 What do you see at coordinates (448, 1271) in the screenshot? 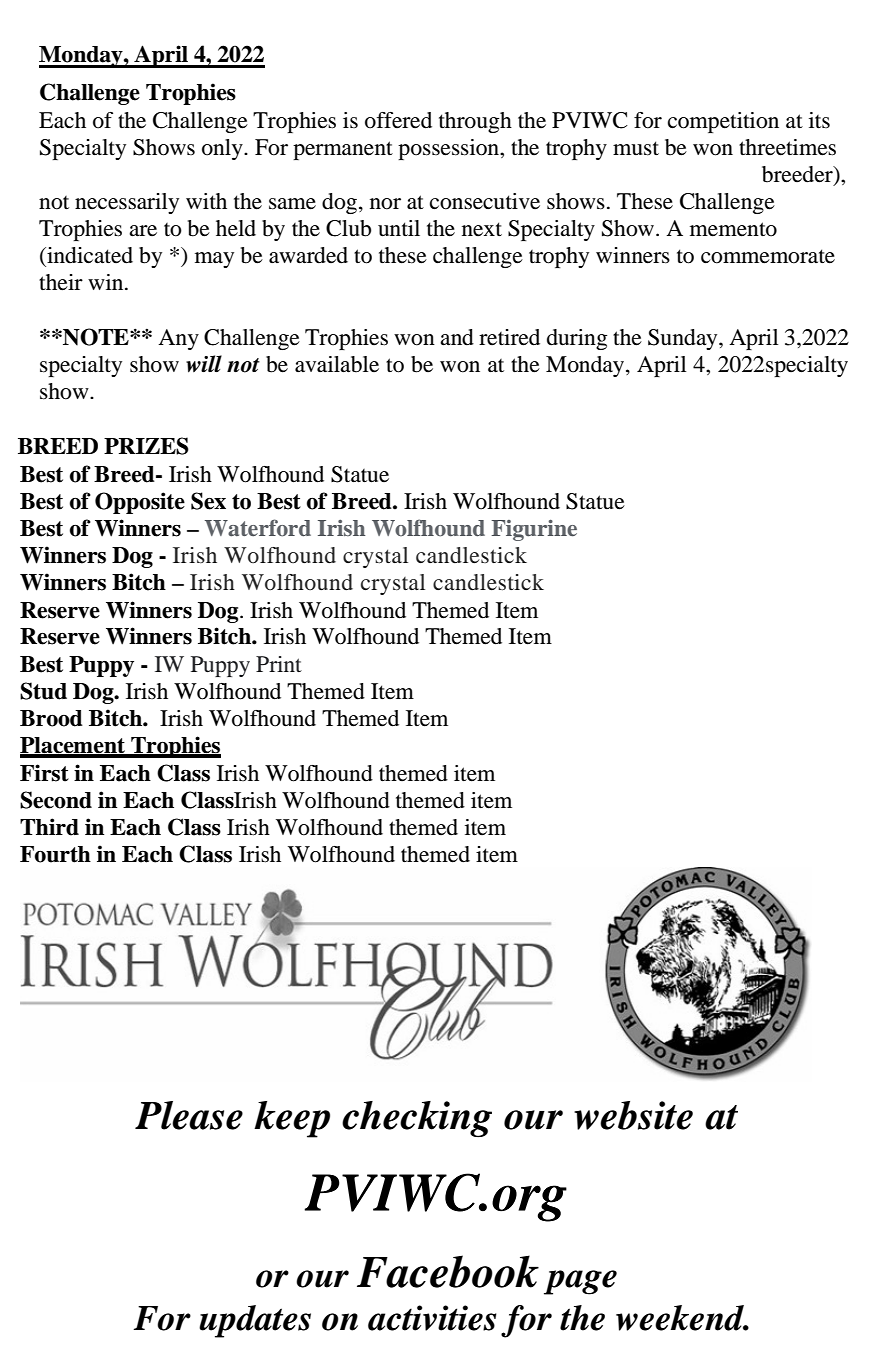
I see `Facebook` at bounding box center [448, 1271].
